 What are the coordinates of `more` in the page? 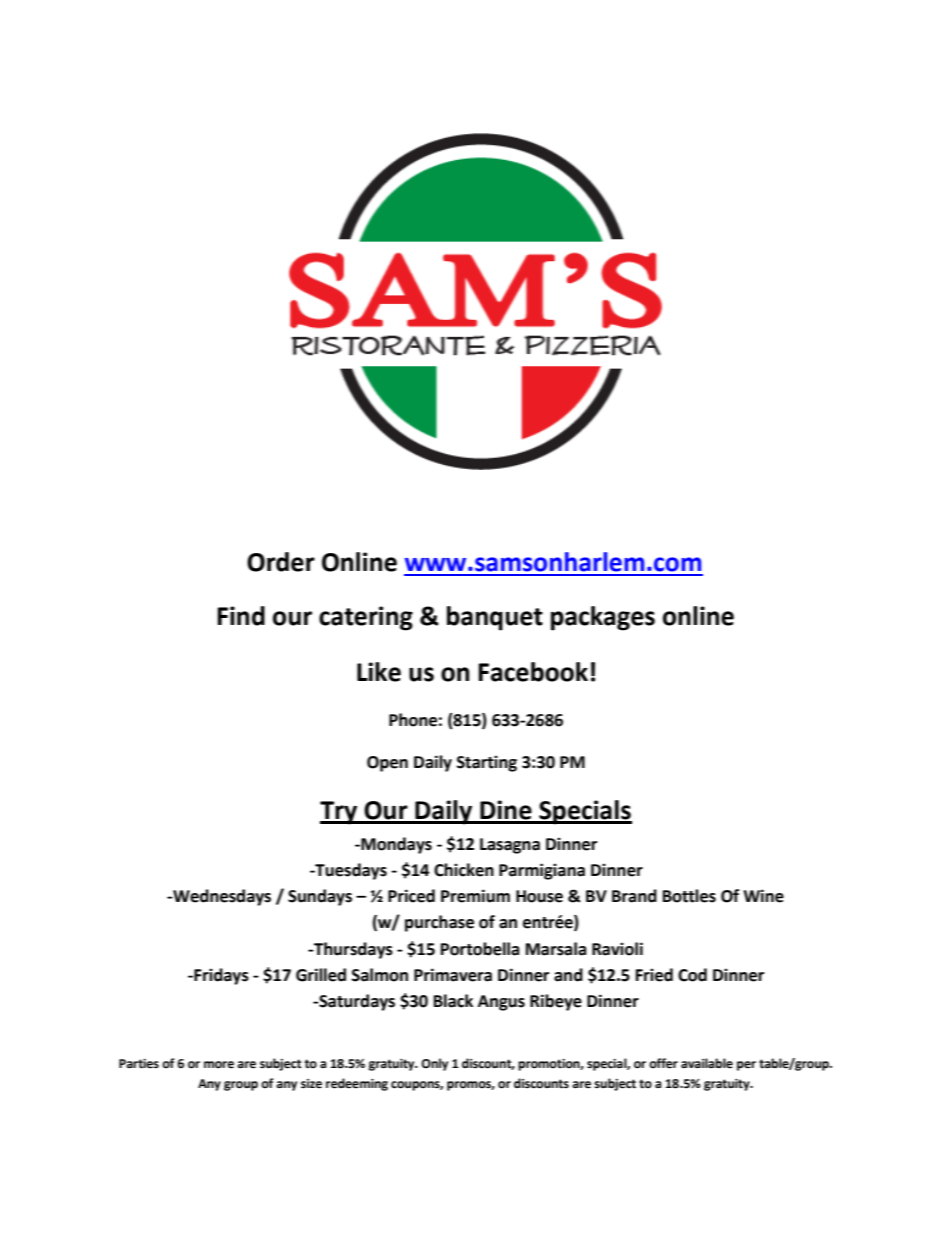 It's located at (219, 1065).
